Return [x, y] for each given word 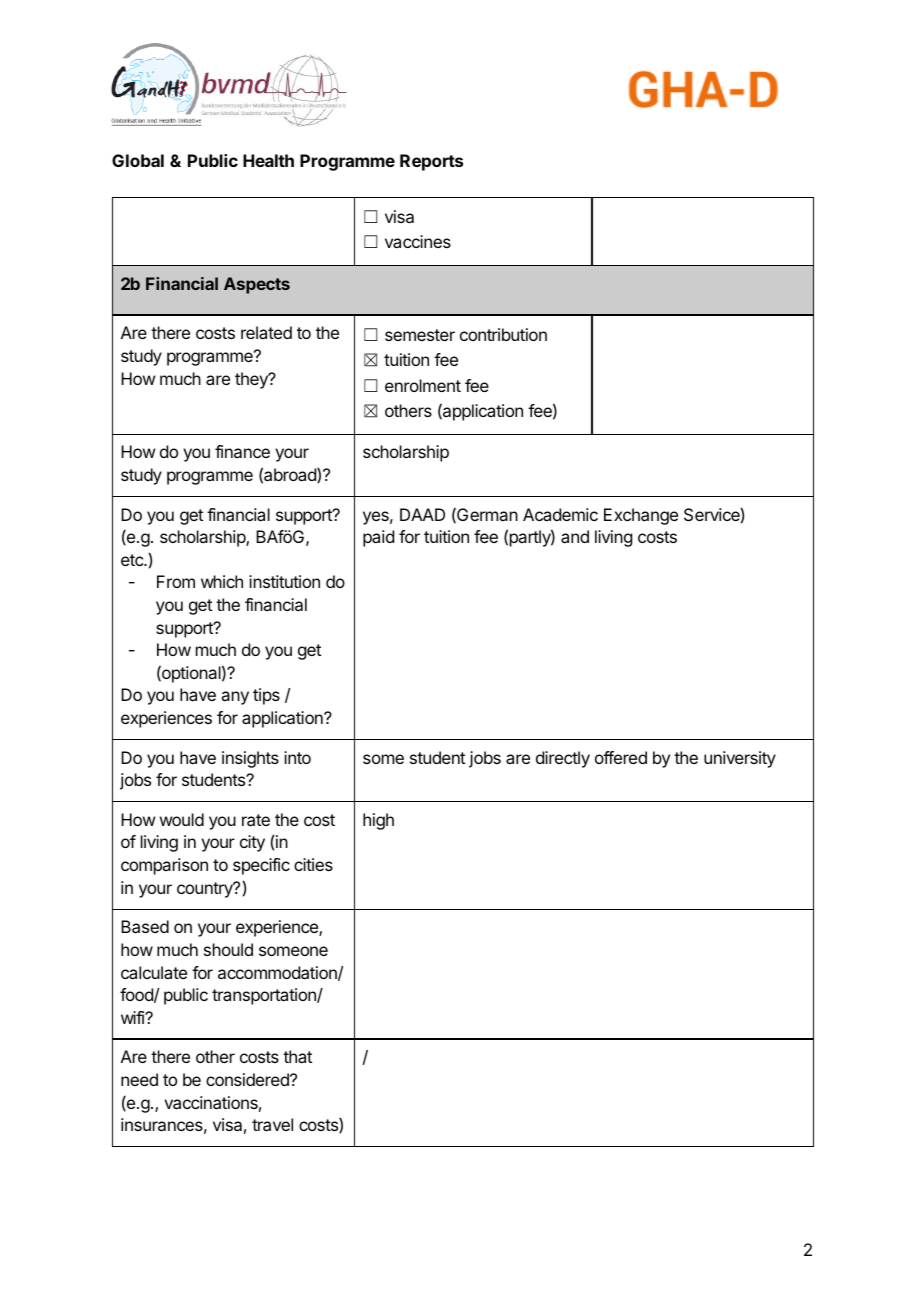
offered [621, 757]
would [182, 819]
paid [378, 538]
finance [242, 451]
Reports [431, 162]
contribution [503, 334]
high [378, 821]
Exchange [641, 516]
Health [268, 160]
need [139, 1079]
